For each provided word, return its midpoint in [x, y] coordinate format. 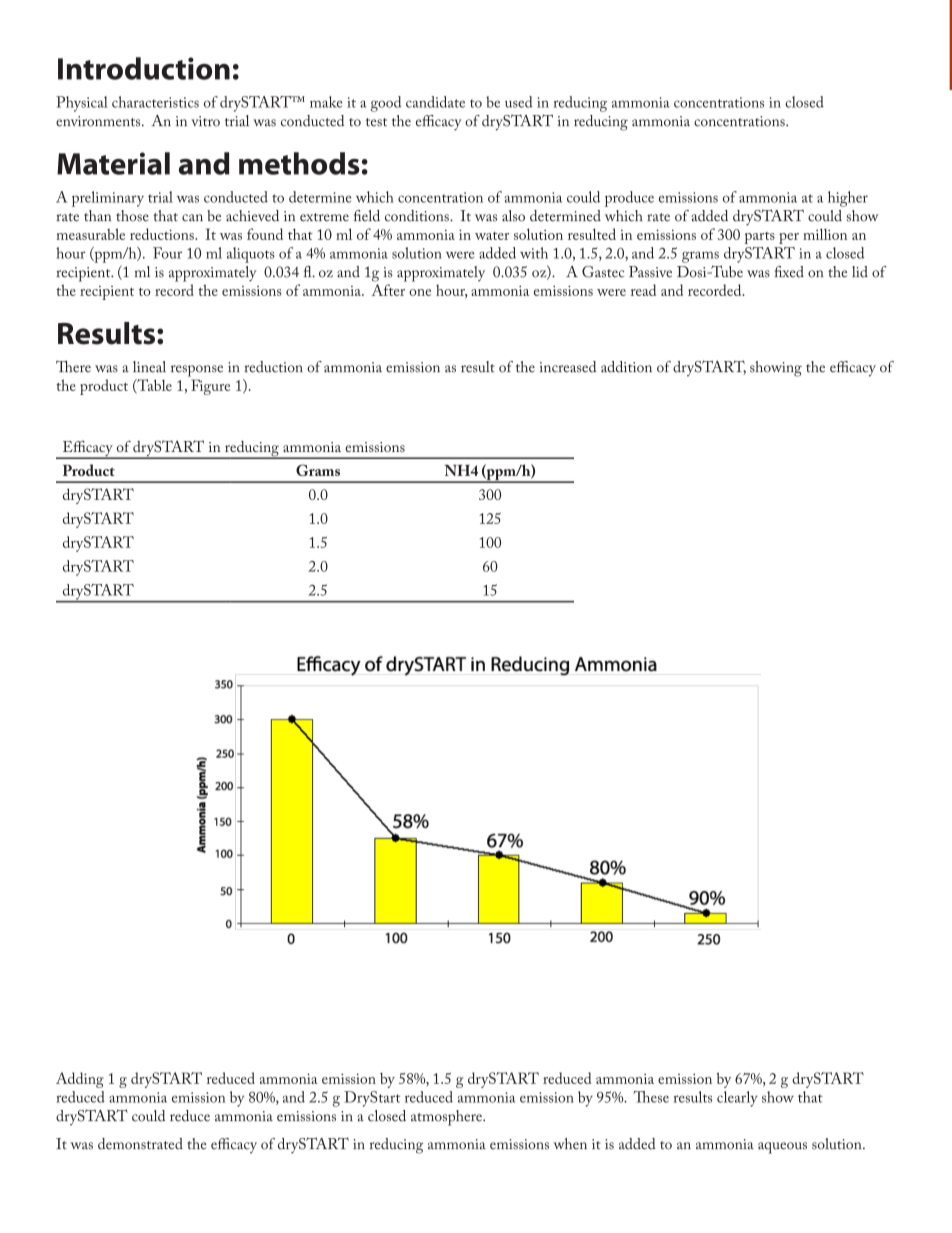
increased [568, 367]
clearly [737, 1099]
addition [626, 367]
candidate [435, 102]
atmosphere [448, 1118]
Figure [210, 387]
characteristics [155, 102]
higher [848, 199]
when [570, 1144]
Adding [80, 1080]
